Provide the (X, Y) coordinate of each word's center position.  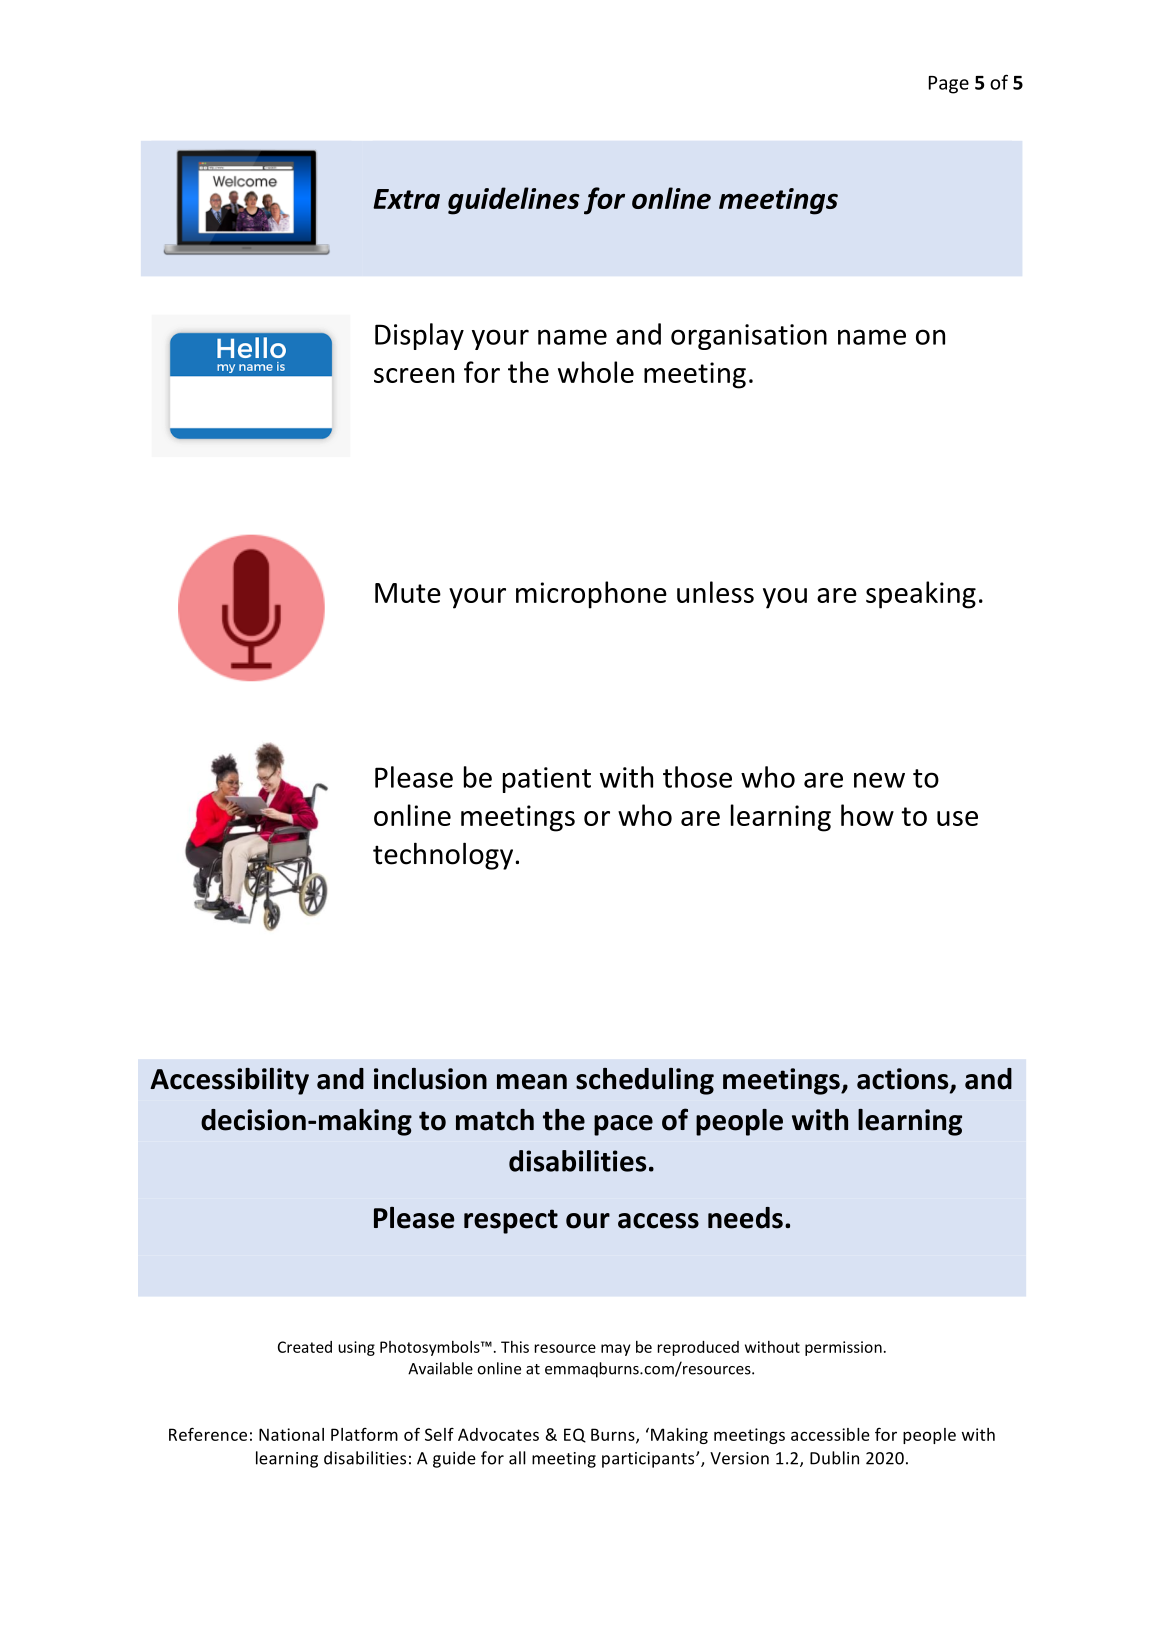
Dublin (834, 1458)
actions (904, 1080)
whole (596, 372)
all (517, 1458)
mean (532, 1082)
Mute (408, 593)
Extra (406, 199)
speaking (921, 595)
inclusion (430, 1079)
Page (949, 85)
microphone (591, 595)
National (291, 1434)
